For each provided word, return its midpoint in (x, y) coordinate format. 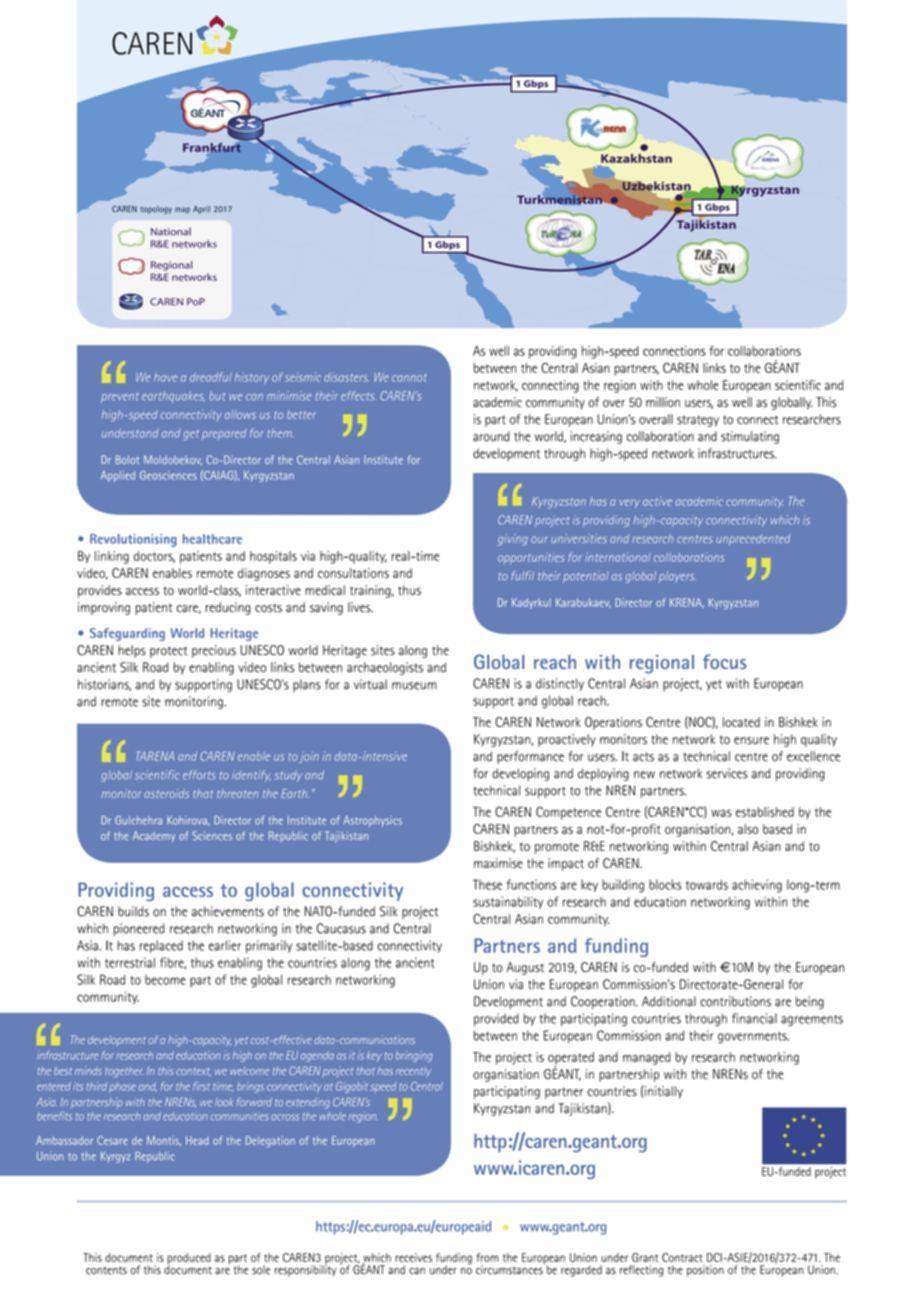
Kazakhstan (636, 158)
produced (189, 1260)
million (663, 402)
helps (132, 651)
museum (414, 686)
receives (413, 1257)
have (165, 377)
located (741, 722)
